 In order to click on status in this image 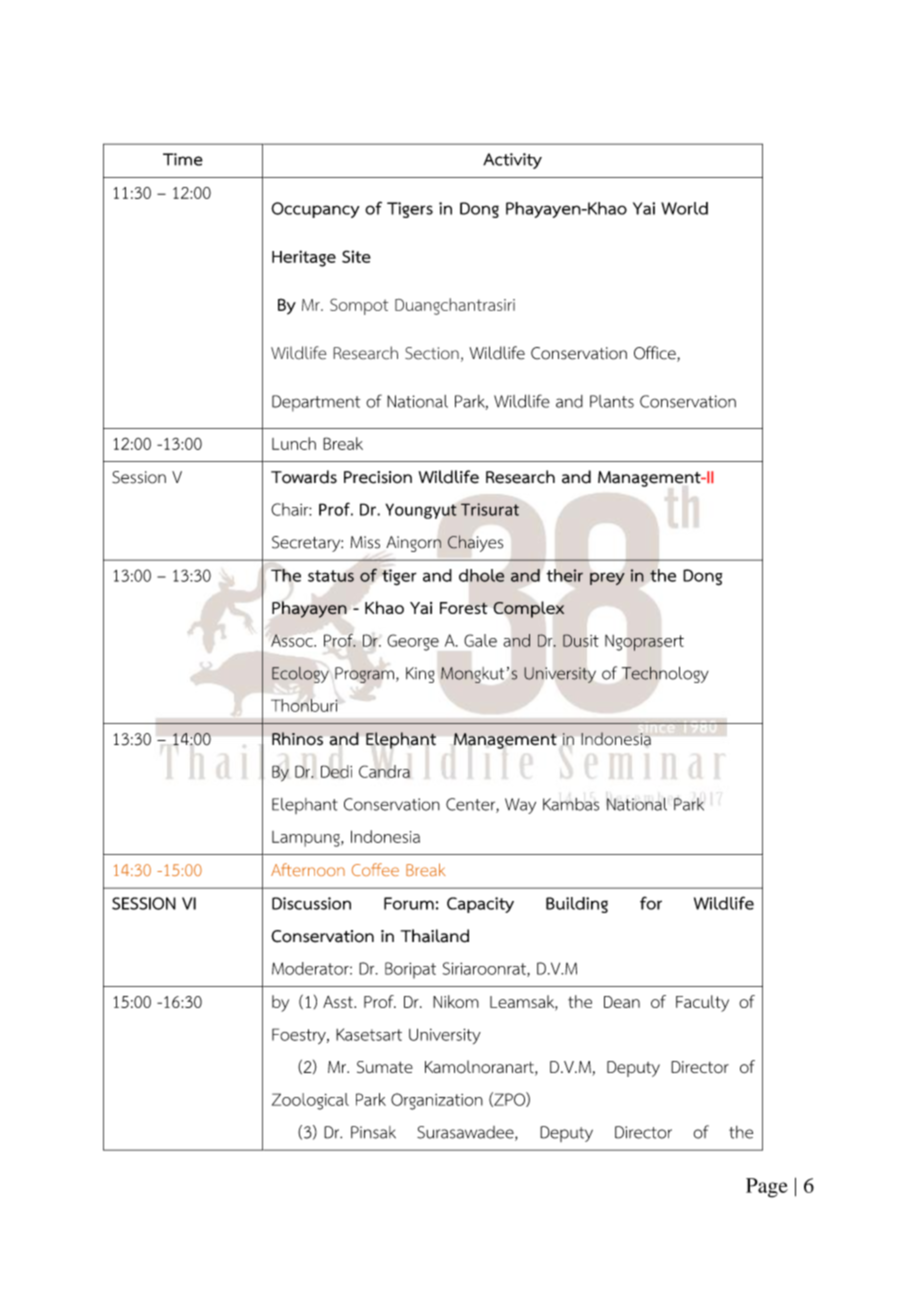, I will do `click(331, 576)`.
